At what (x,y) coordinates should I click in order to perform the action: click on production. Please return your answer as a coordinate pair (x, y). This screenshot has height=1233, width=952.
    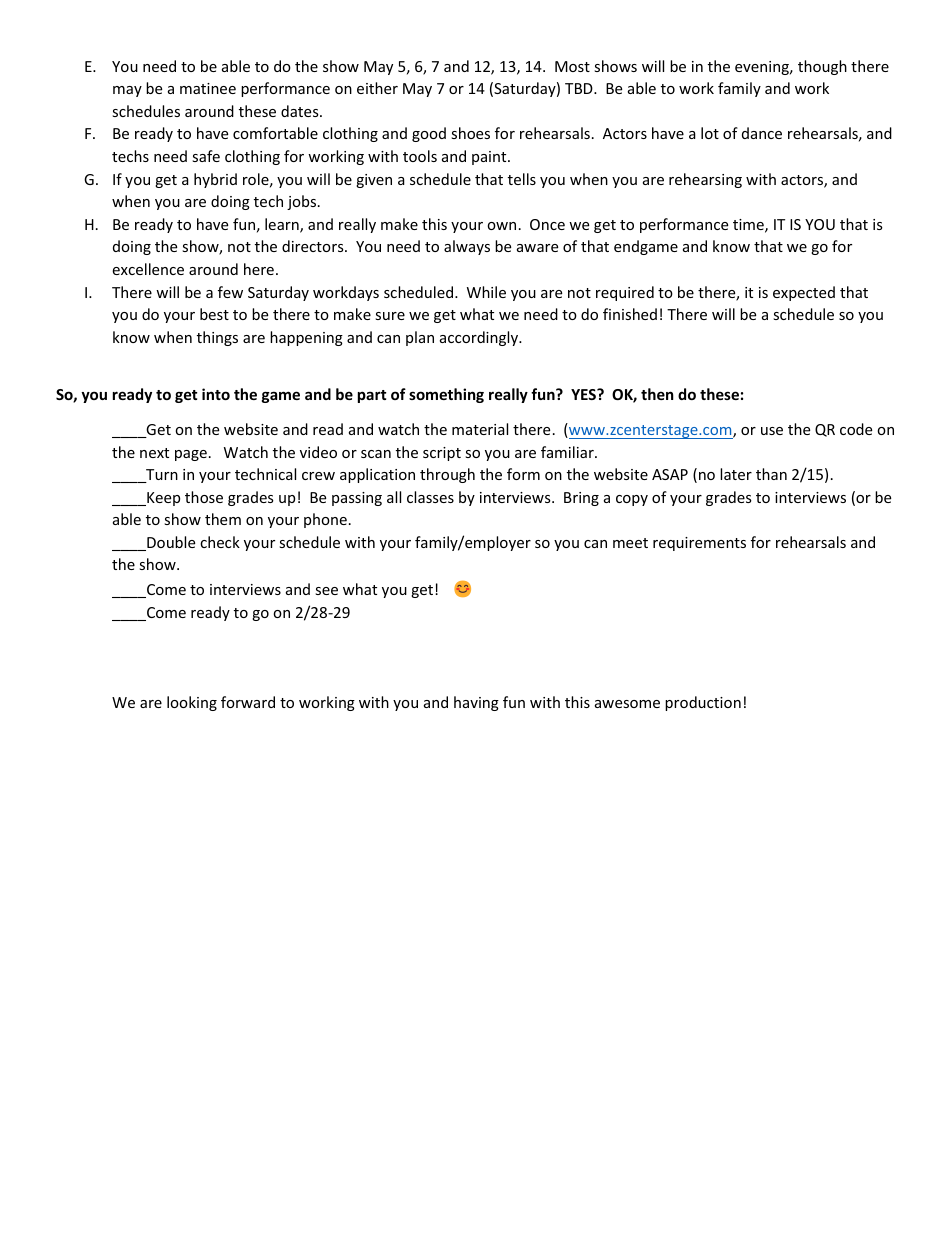
    Looking at the image, I should click on (703, 703).
